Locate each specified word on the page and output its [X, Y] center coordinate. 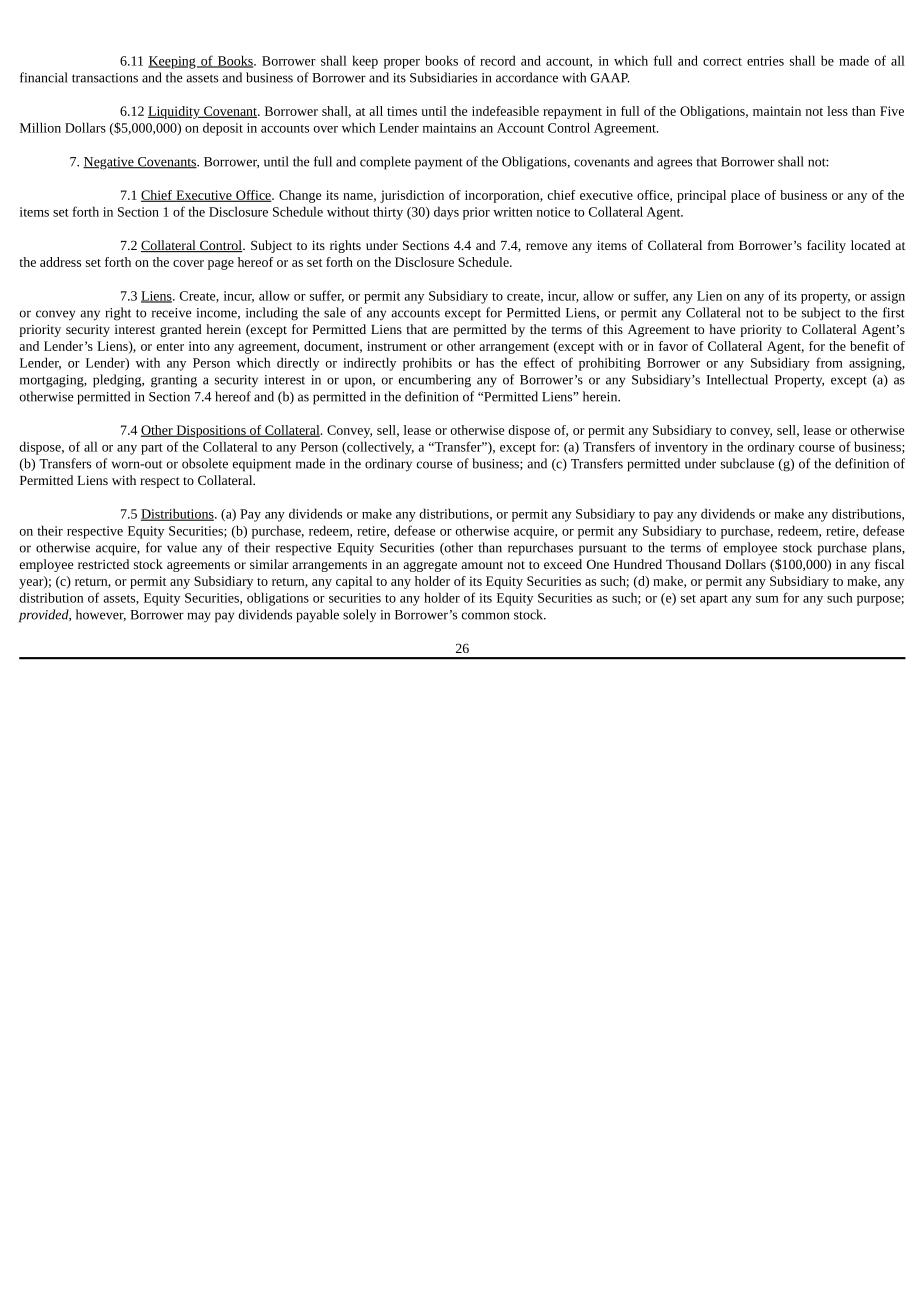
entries [765, 61]
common [486, 616]
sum [767, 599]
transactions [105, 78]
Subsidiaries [443, 77]
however [101, 615]
